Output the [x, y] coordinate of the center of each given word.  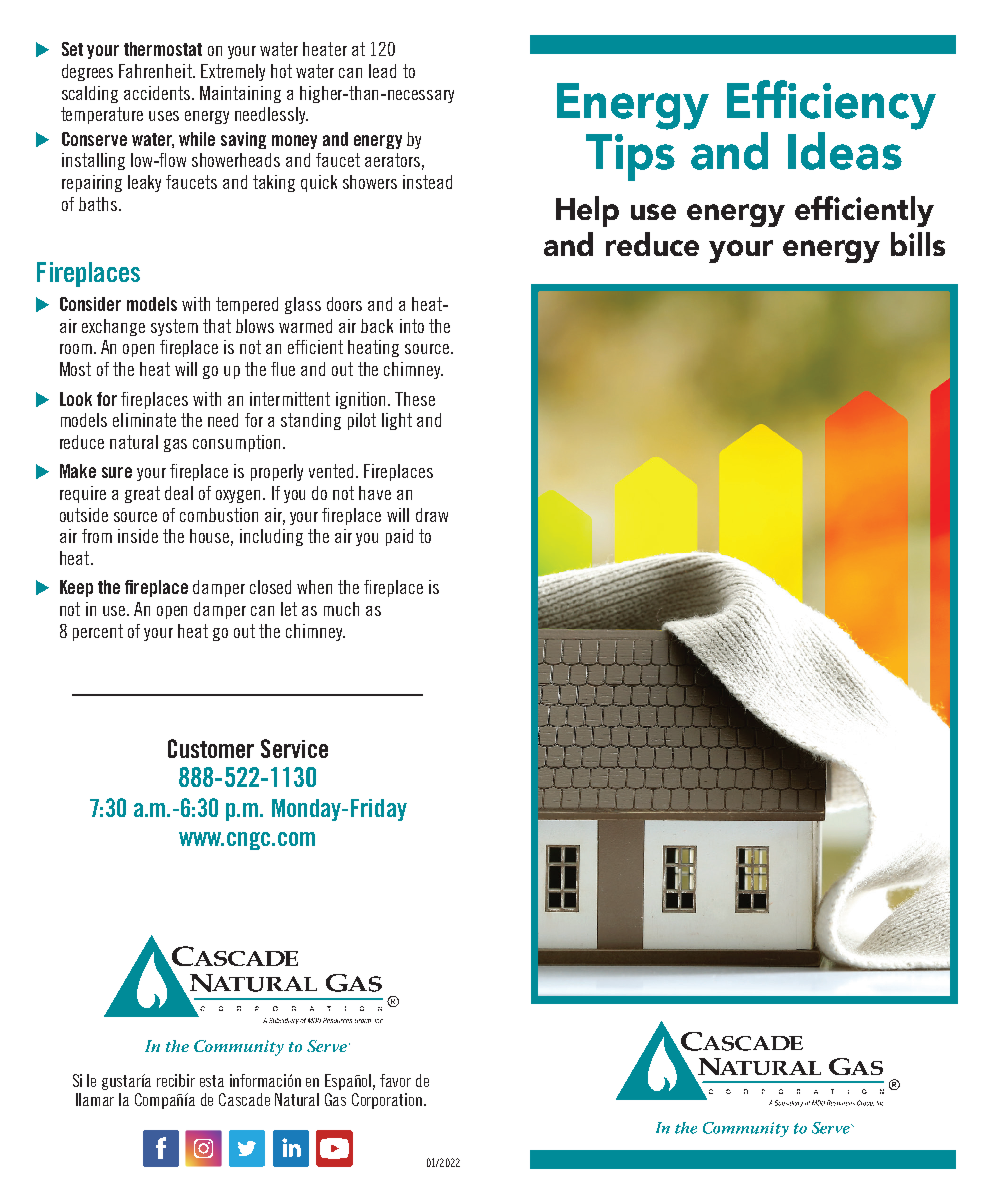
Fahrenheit [156, 71]
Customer [211, 748]
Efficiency [831, 105]
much [341, 609]
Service [294, 748]
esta [212, 1081]
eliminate [144, 420]
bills [918, 244]
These [415, 399]
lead [382, 71]
